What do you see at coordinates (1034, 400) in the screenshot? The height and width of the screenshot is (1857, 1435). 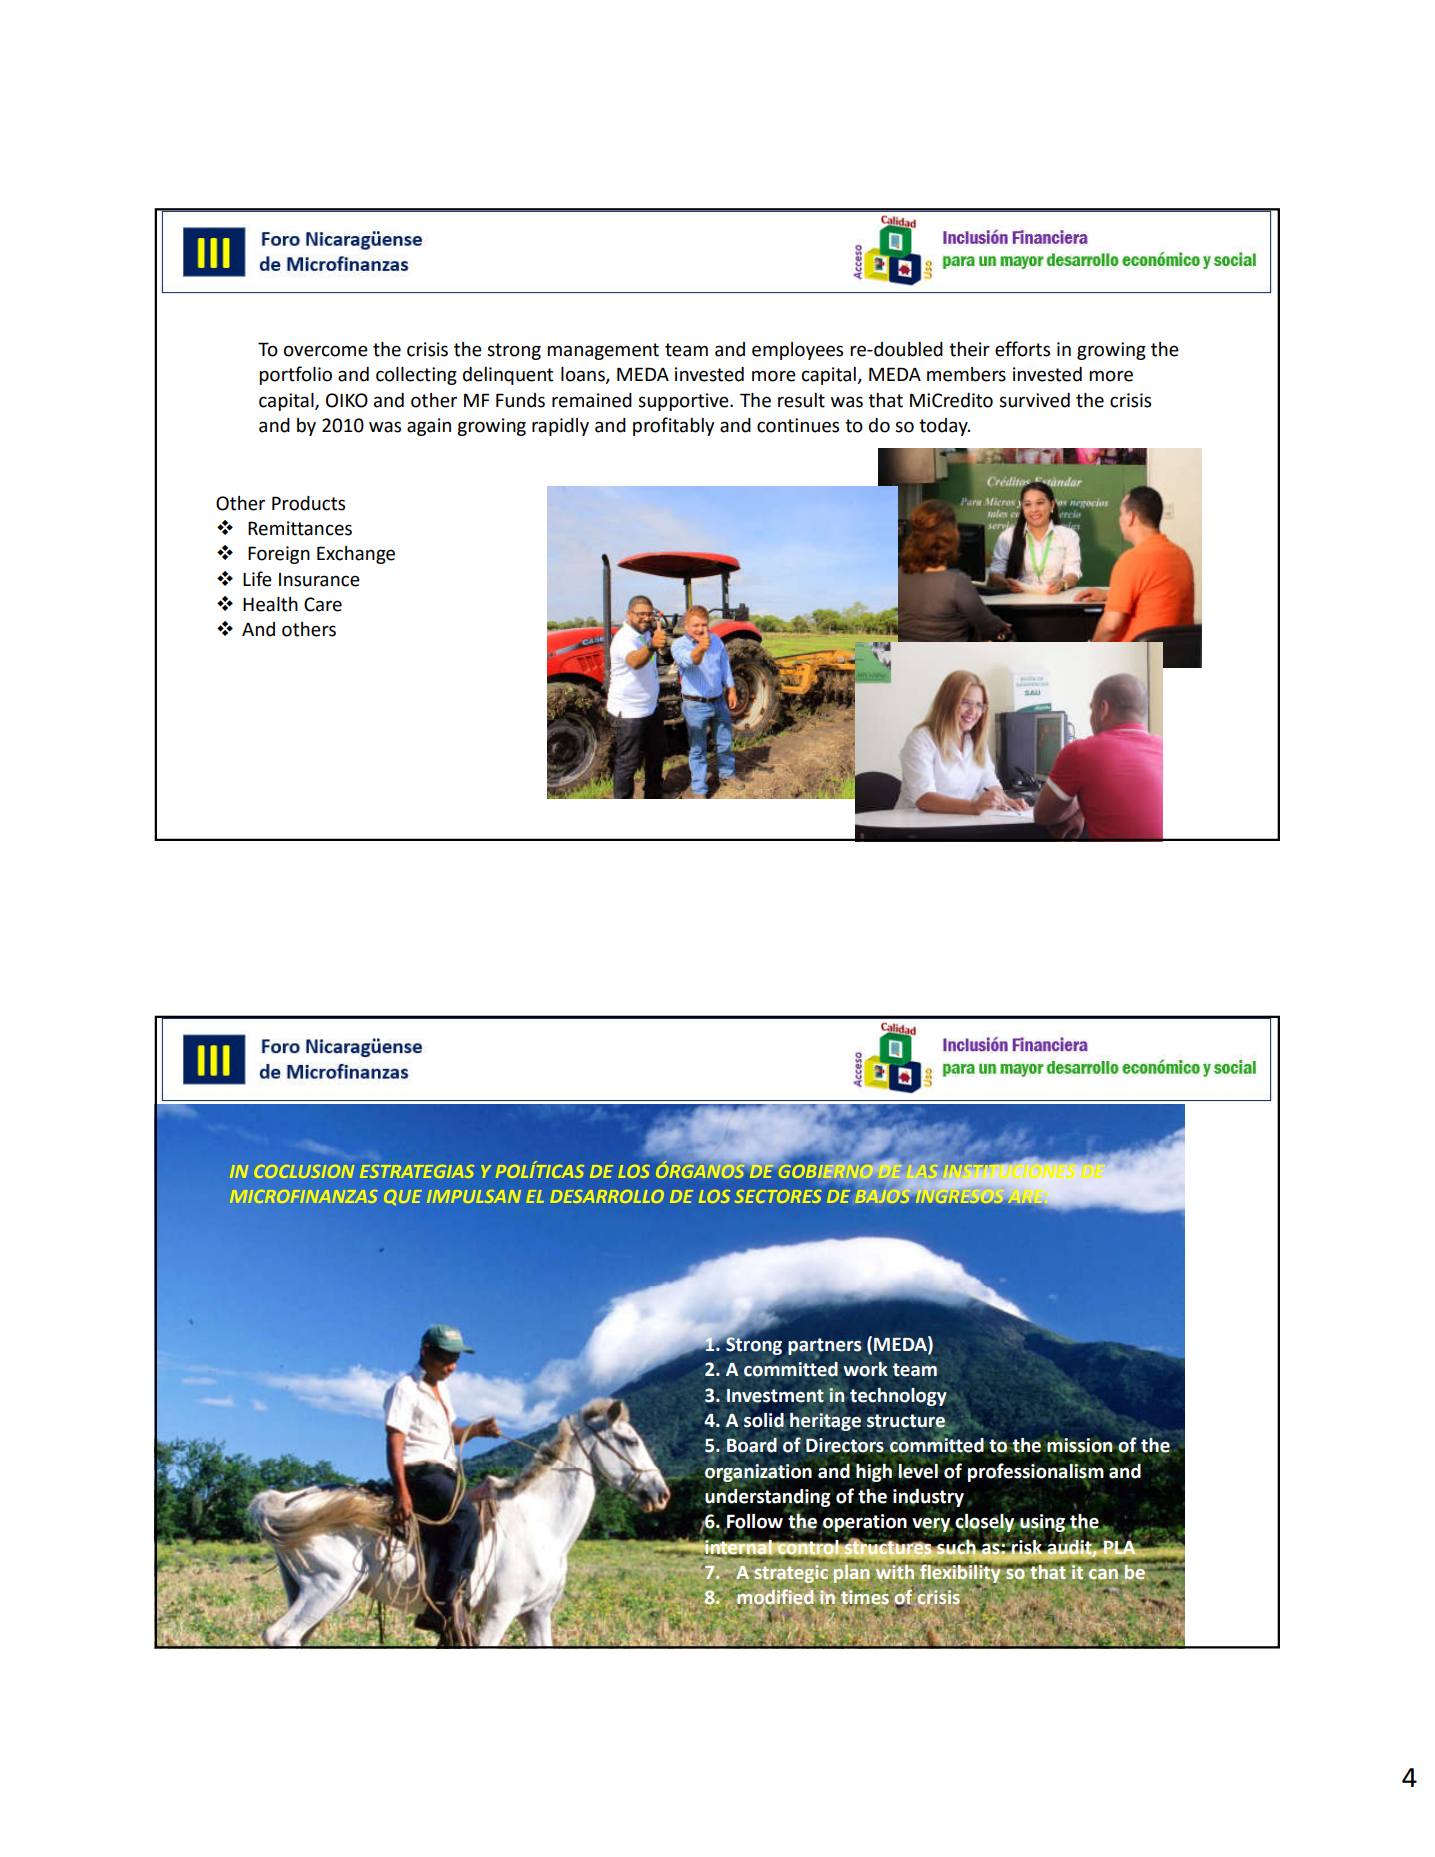 I see `survived` at bounding box center [1034, 400].
